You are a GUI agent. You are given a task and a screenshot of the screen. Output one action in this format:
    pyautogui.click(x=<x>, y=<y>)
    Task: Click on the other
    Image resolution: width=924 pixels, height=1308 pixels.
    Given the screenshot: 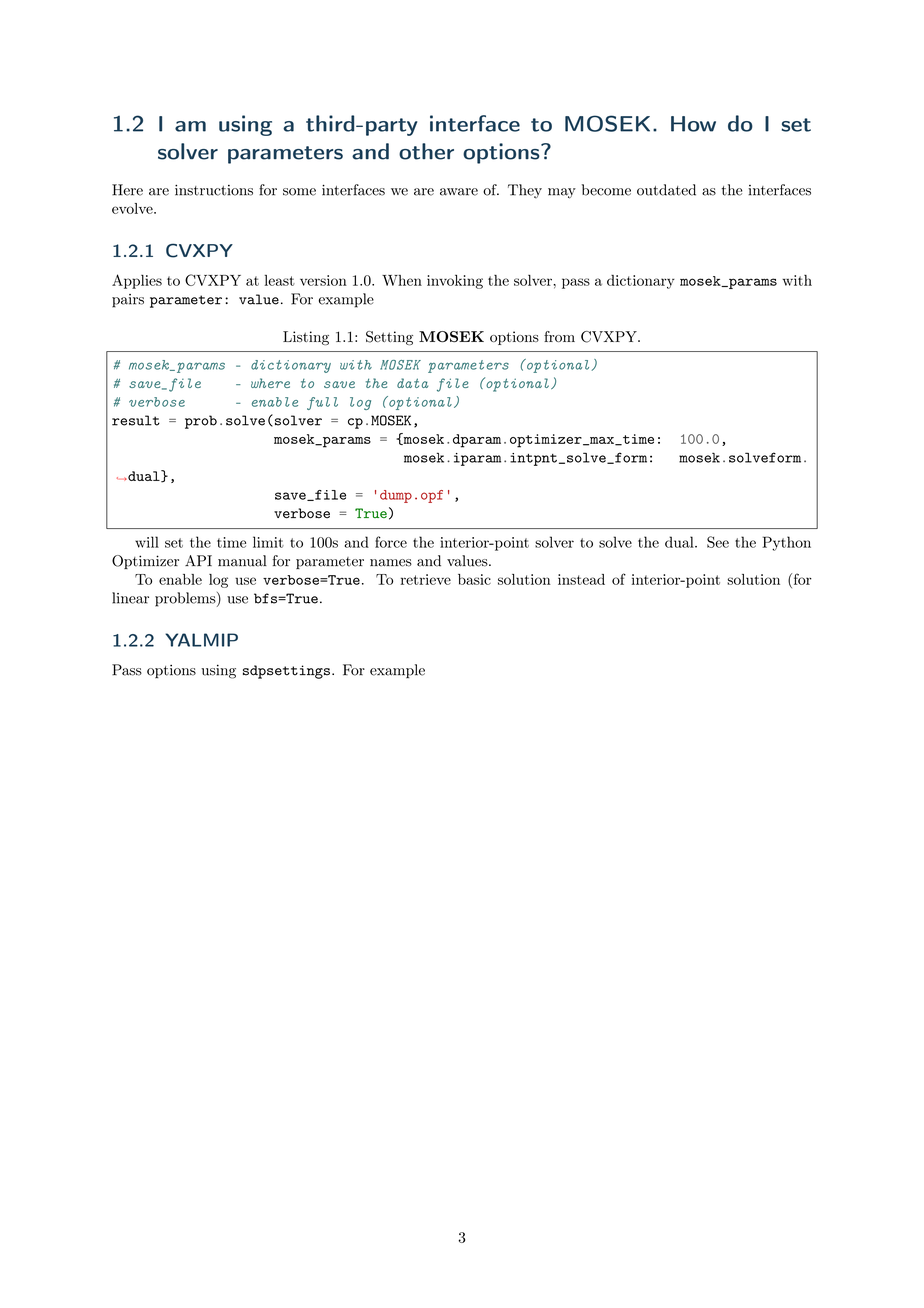 What is the action you would take?
    pyautogui.click(x=426, y=151)
